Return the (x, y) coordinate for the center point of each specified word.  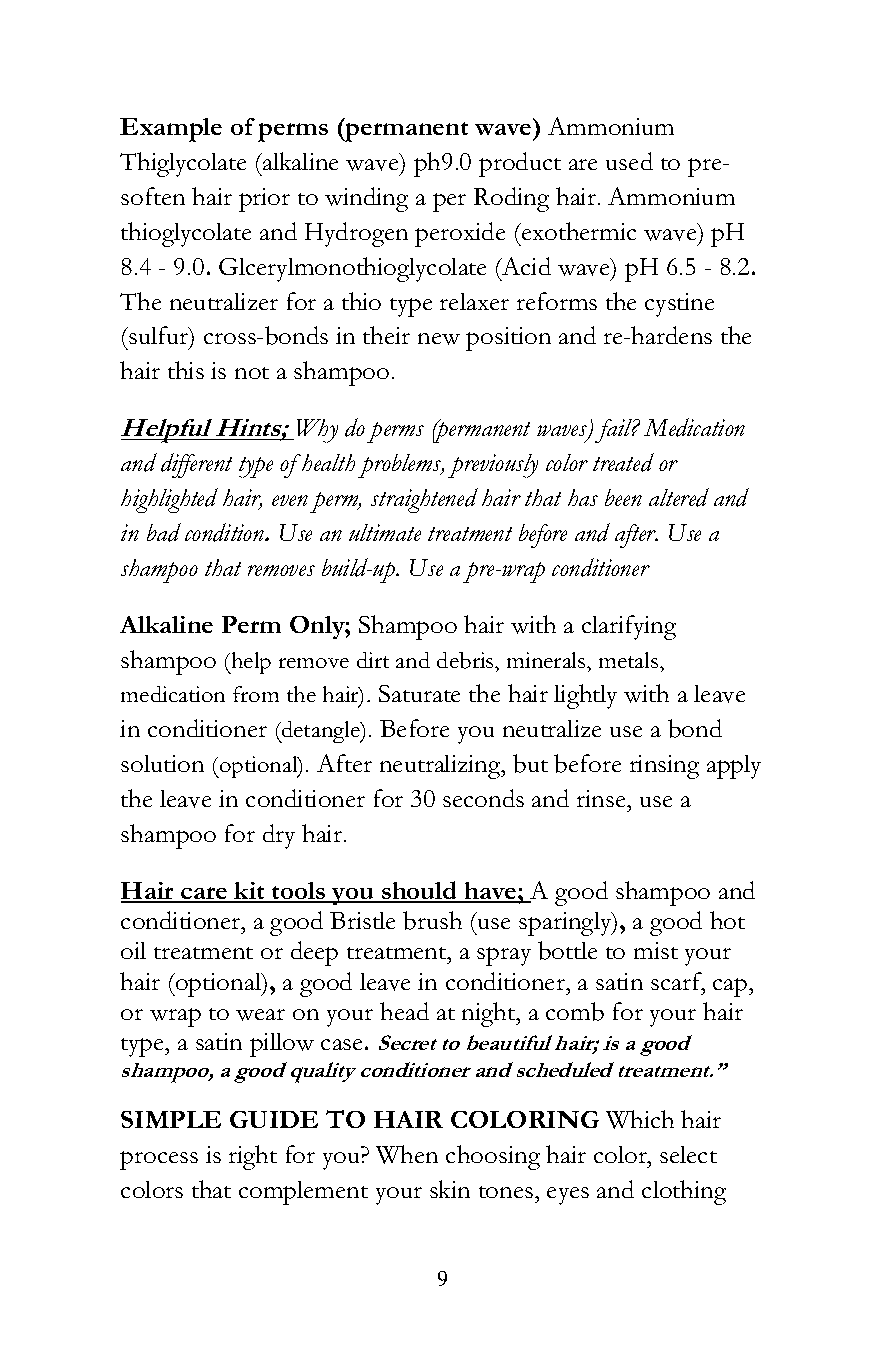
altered (679, 497)
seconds (483, 798)
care (204, 894)
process (159, 1160)
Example (171, 130)
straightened (424, 500)
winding (366, 199)
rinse (602, 798)
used (629, 161)
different (196, 465)
